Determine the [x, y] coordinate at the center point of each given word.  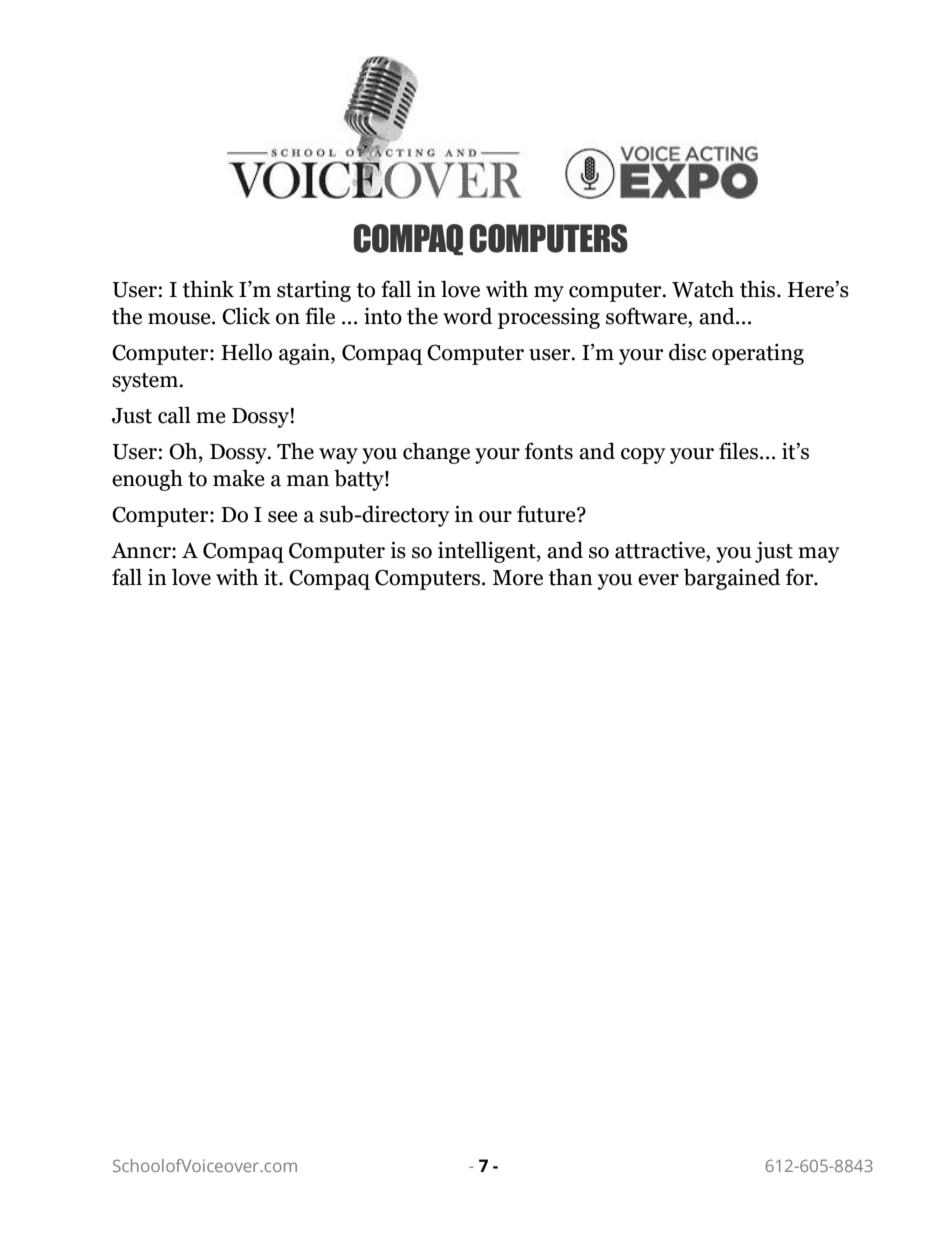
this [759, 289]
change [436, 453]
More [517, 578]
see [283, 517]
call [174, 415]
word [468, 316]
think [208, 289]
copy [643, 456]
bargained [732, 579]
